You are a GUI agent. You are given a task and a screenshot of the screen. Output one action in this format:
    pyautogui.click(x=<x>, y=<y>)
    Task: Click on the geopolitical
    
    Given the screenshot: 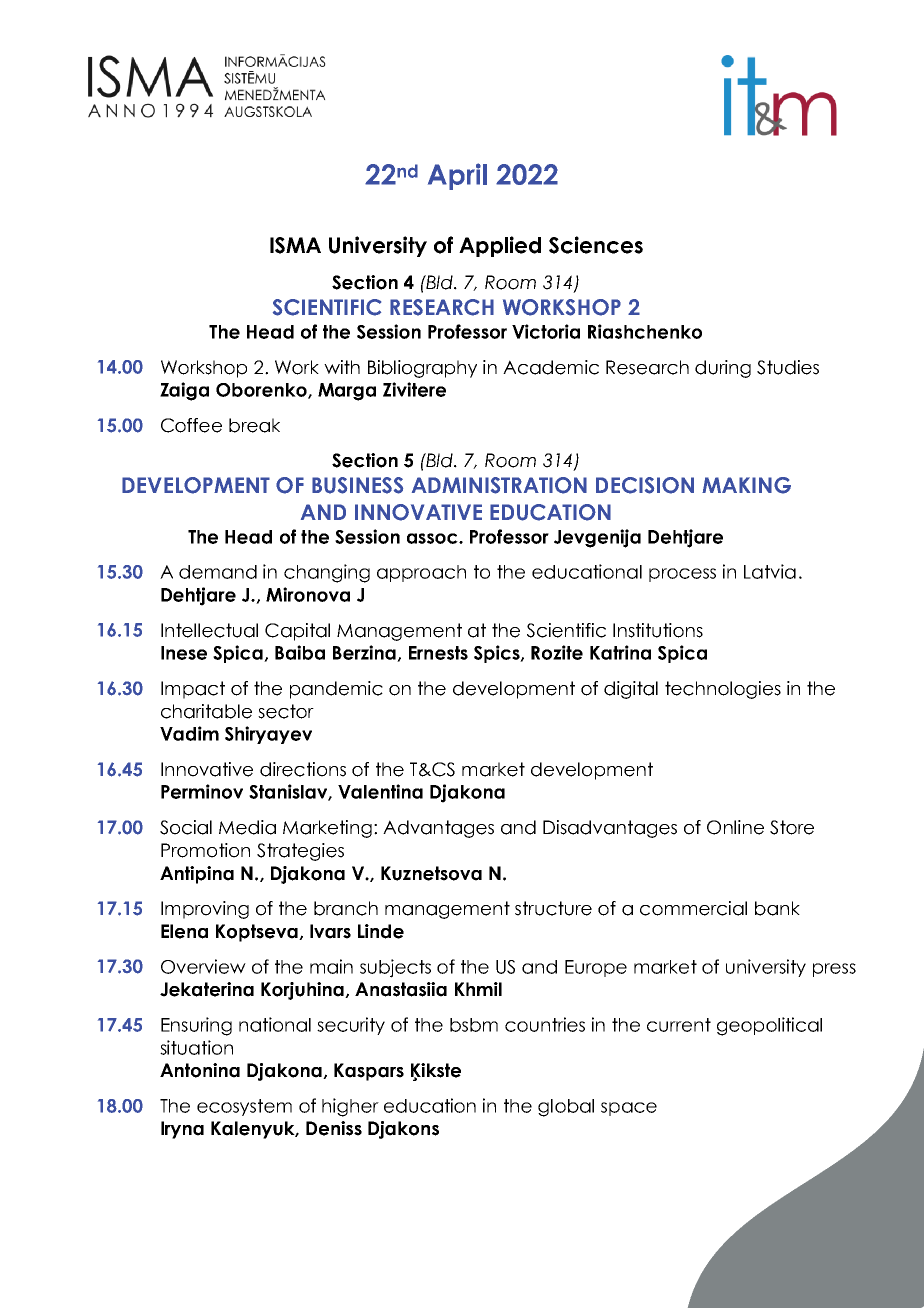 What is the action you would take?
    pyautogui.click(x=769, y=1026)
